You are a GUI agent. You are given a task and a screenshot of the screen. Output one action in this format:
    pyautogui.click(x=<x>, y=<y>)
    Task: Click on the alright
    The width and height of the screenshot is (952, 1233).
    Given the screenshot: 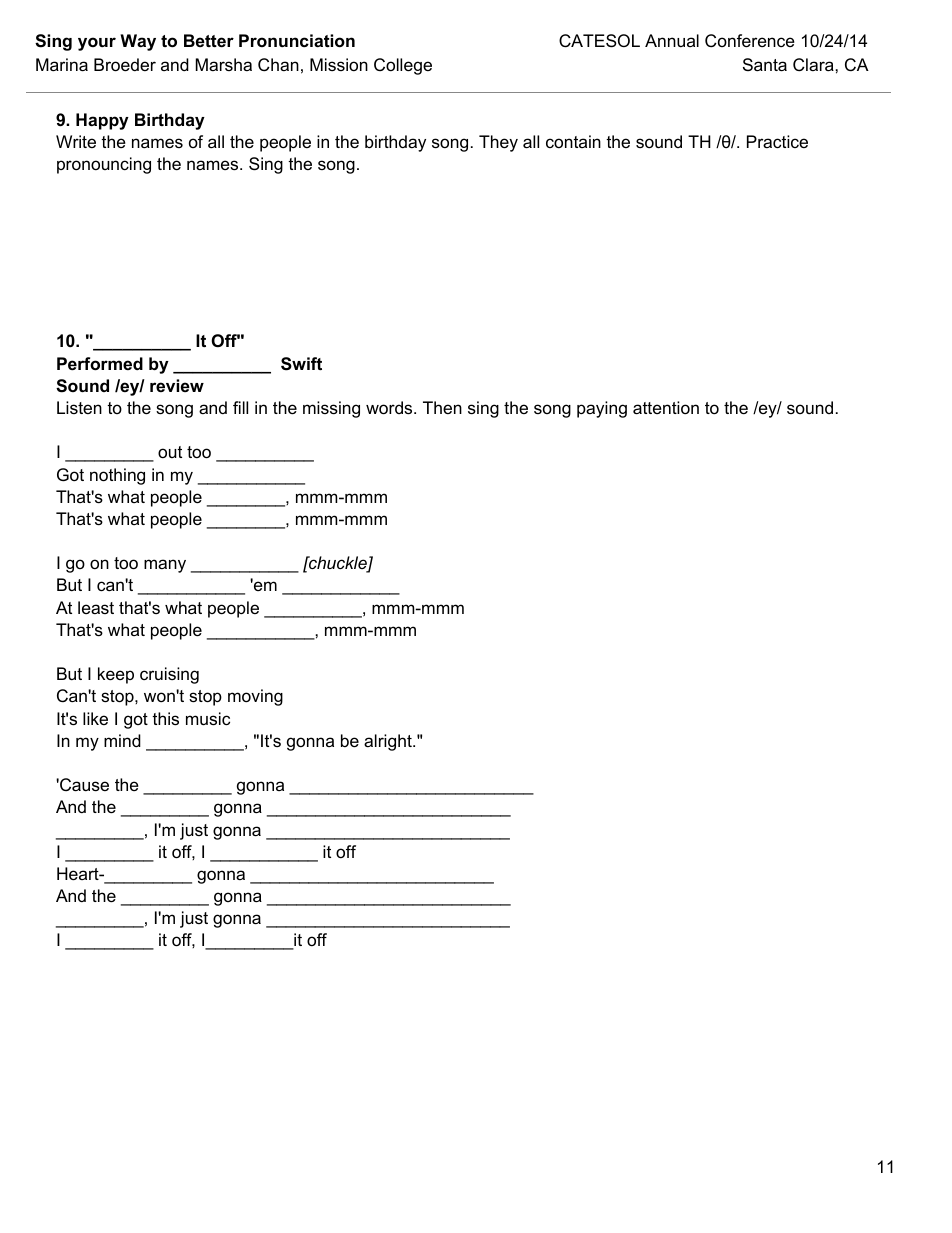 What is the action you would take?
    pyautogui.click(x=389, y=742)
